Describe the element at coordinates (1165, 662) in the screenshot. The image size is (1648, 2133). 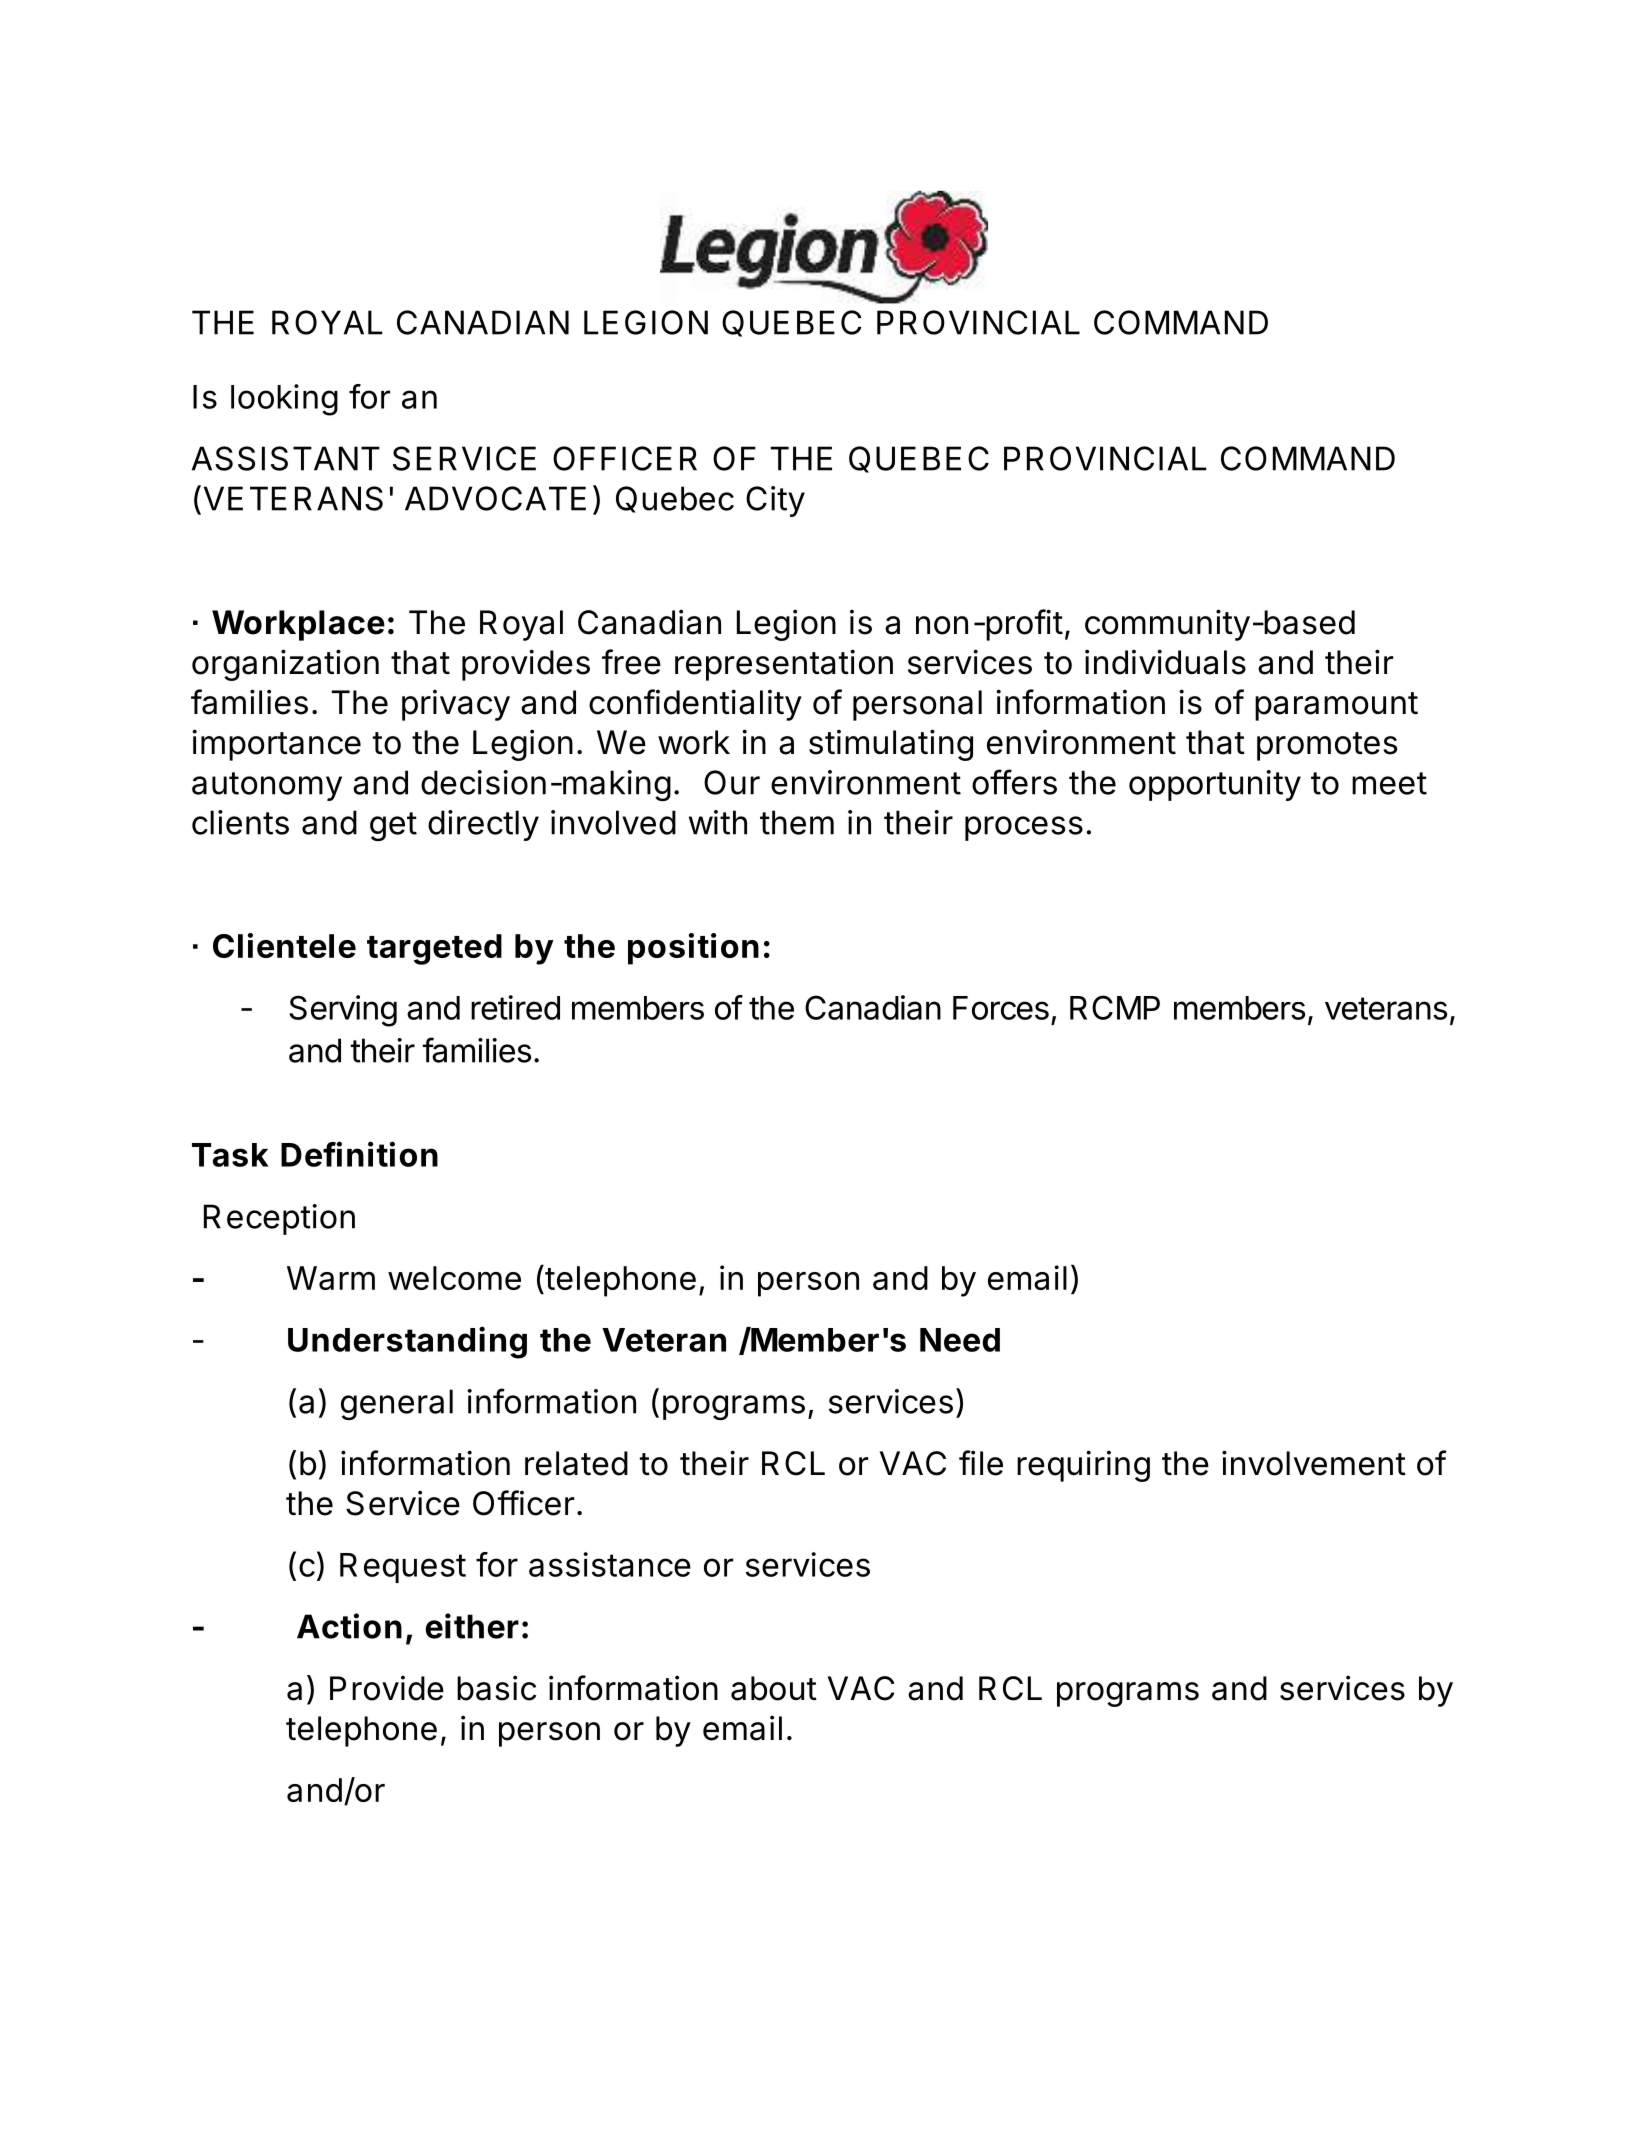
I see `individuals` at that location.
